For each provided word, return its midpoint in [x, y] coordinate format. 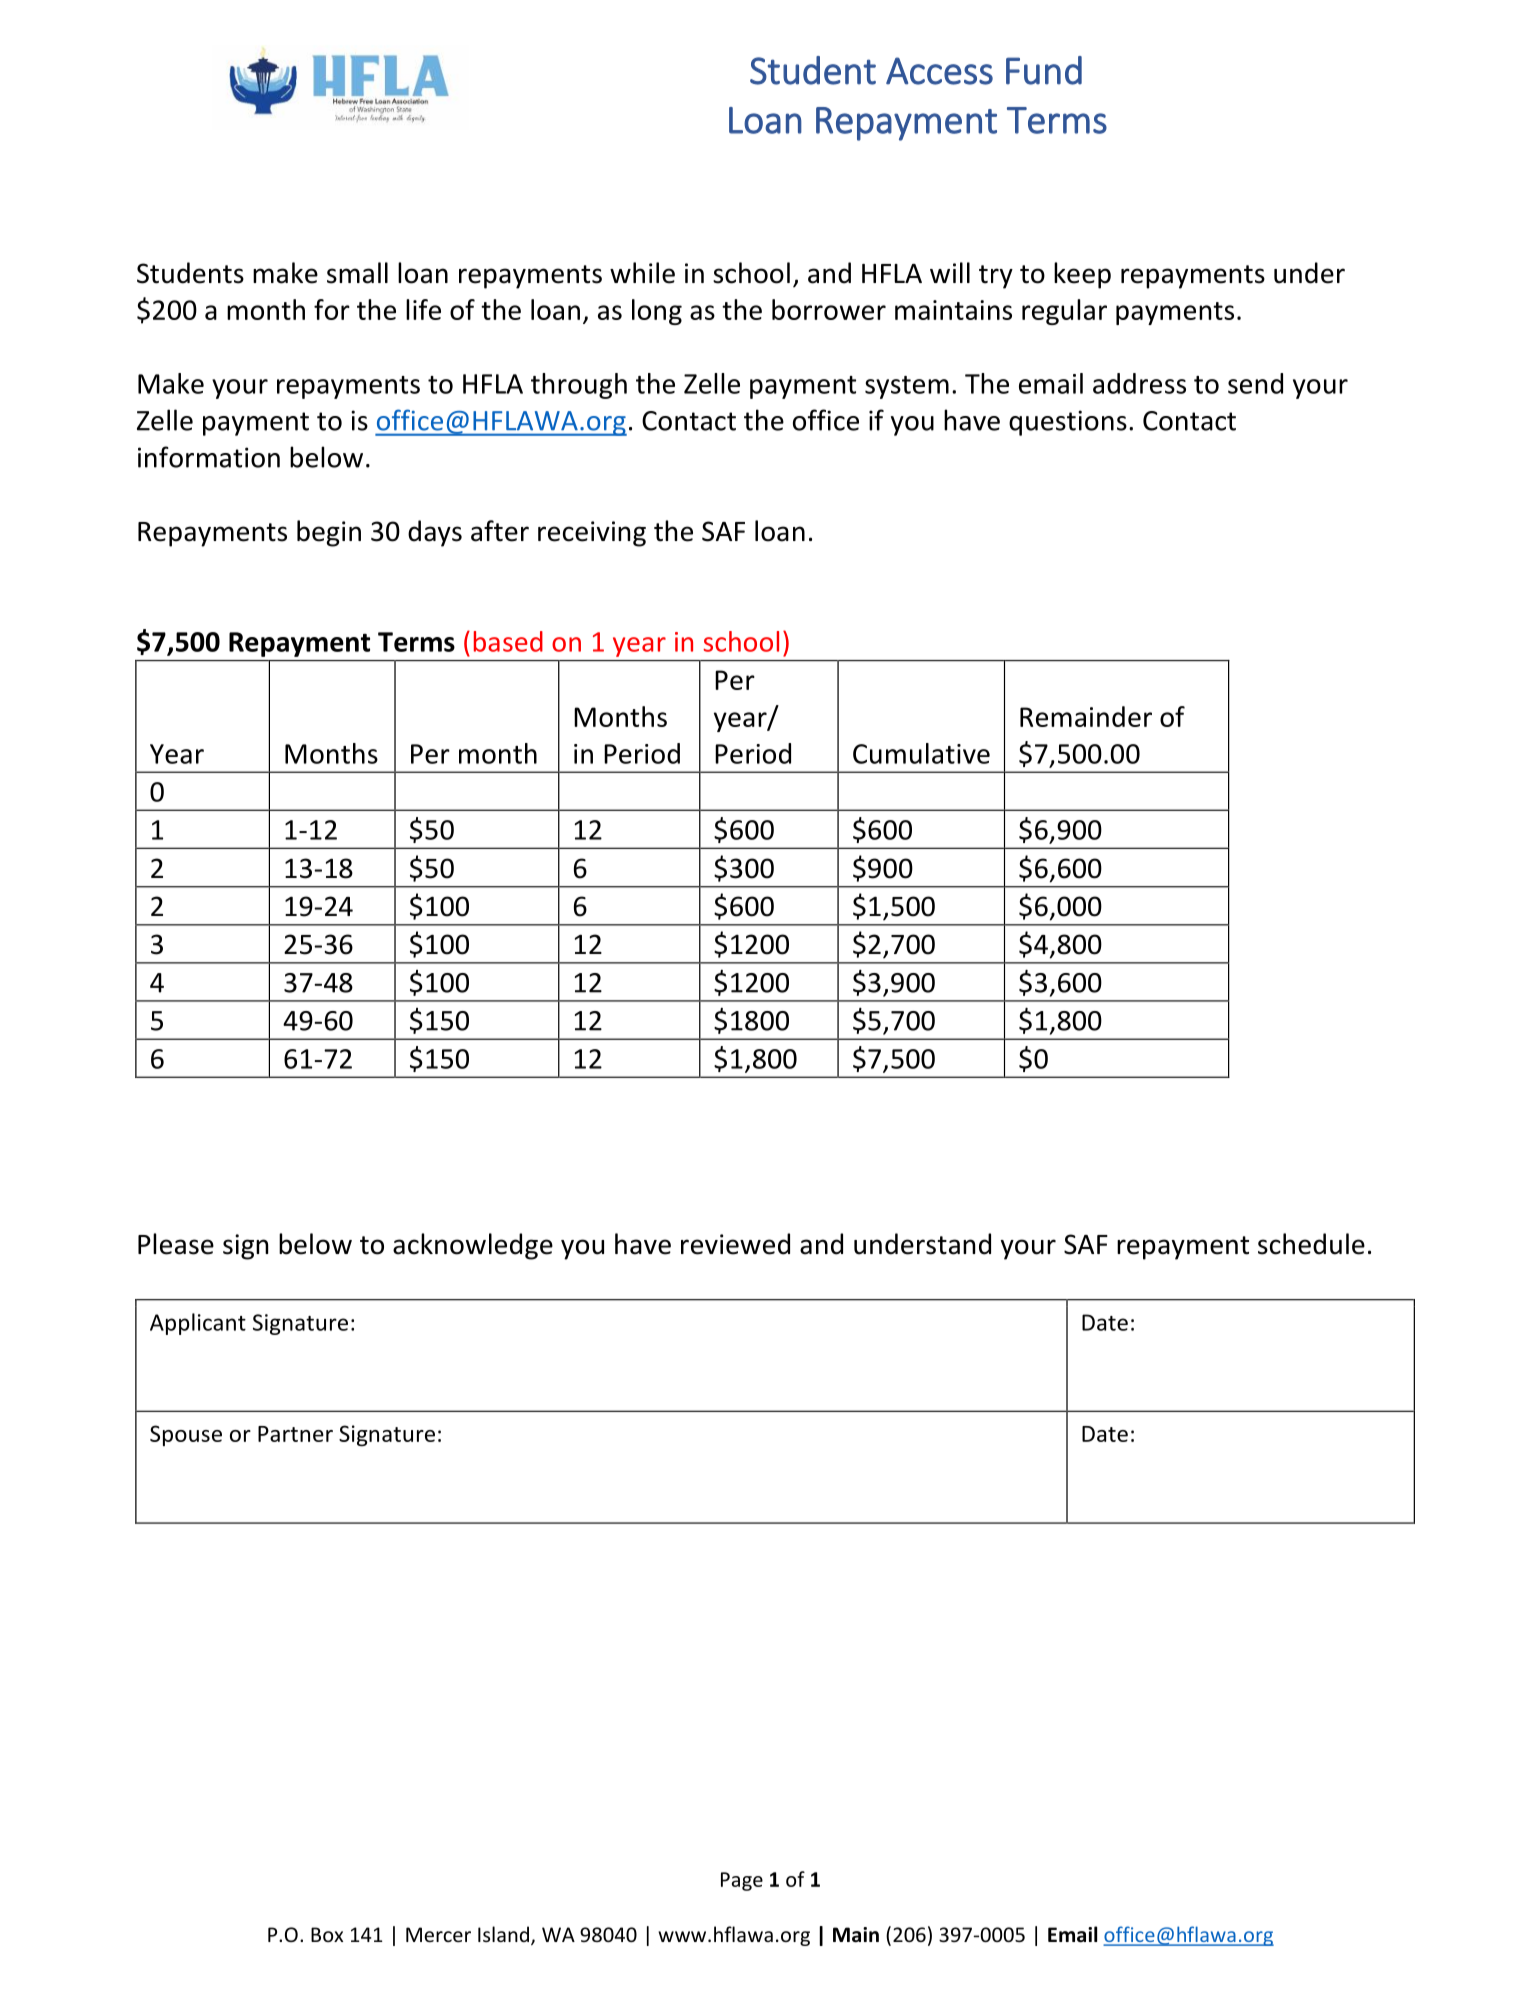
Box [327, 1934]
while [642, 273]
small [357, 273]
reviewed [735, 1244]
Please [176, 1244]
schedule [1311, 1244]
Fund [1044, 70]
